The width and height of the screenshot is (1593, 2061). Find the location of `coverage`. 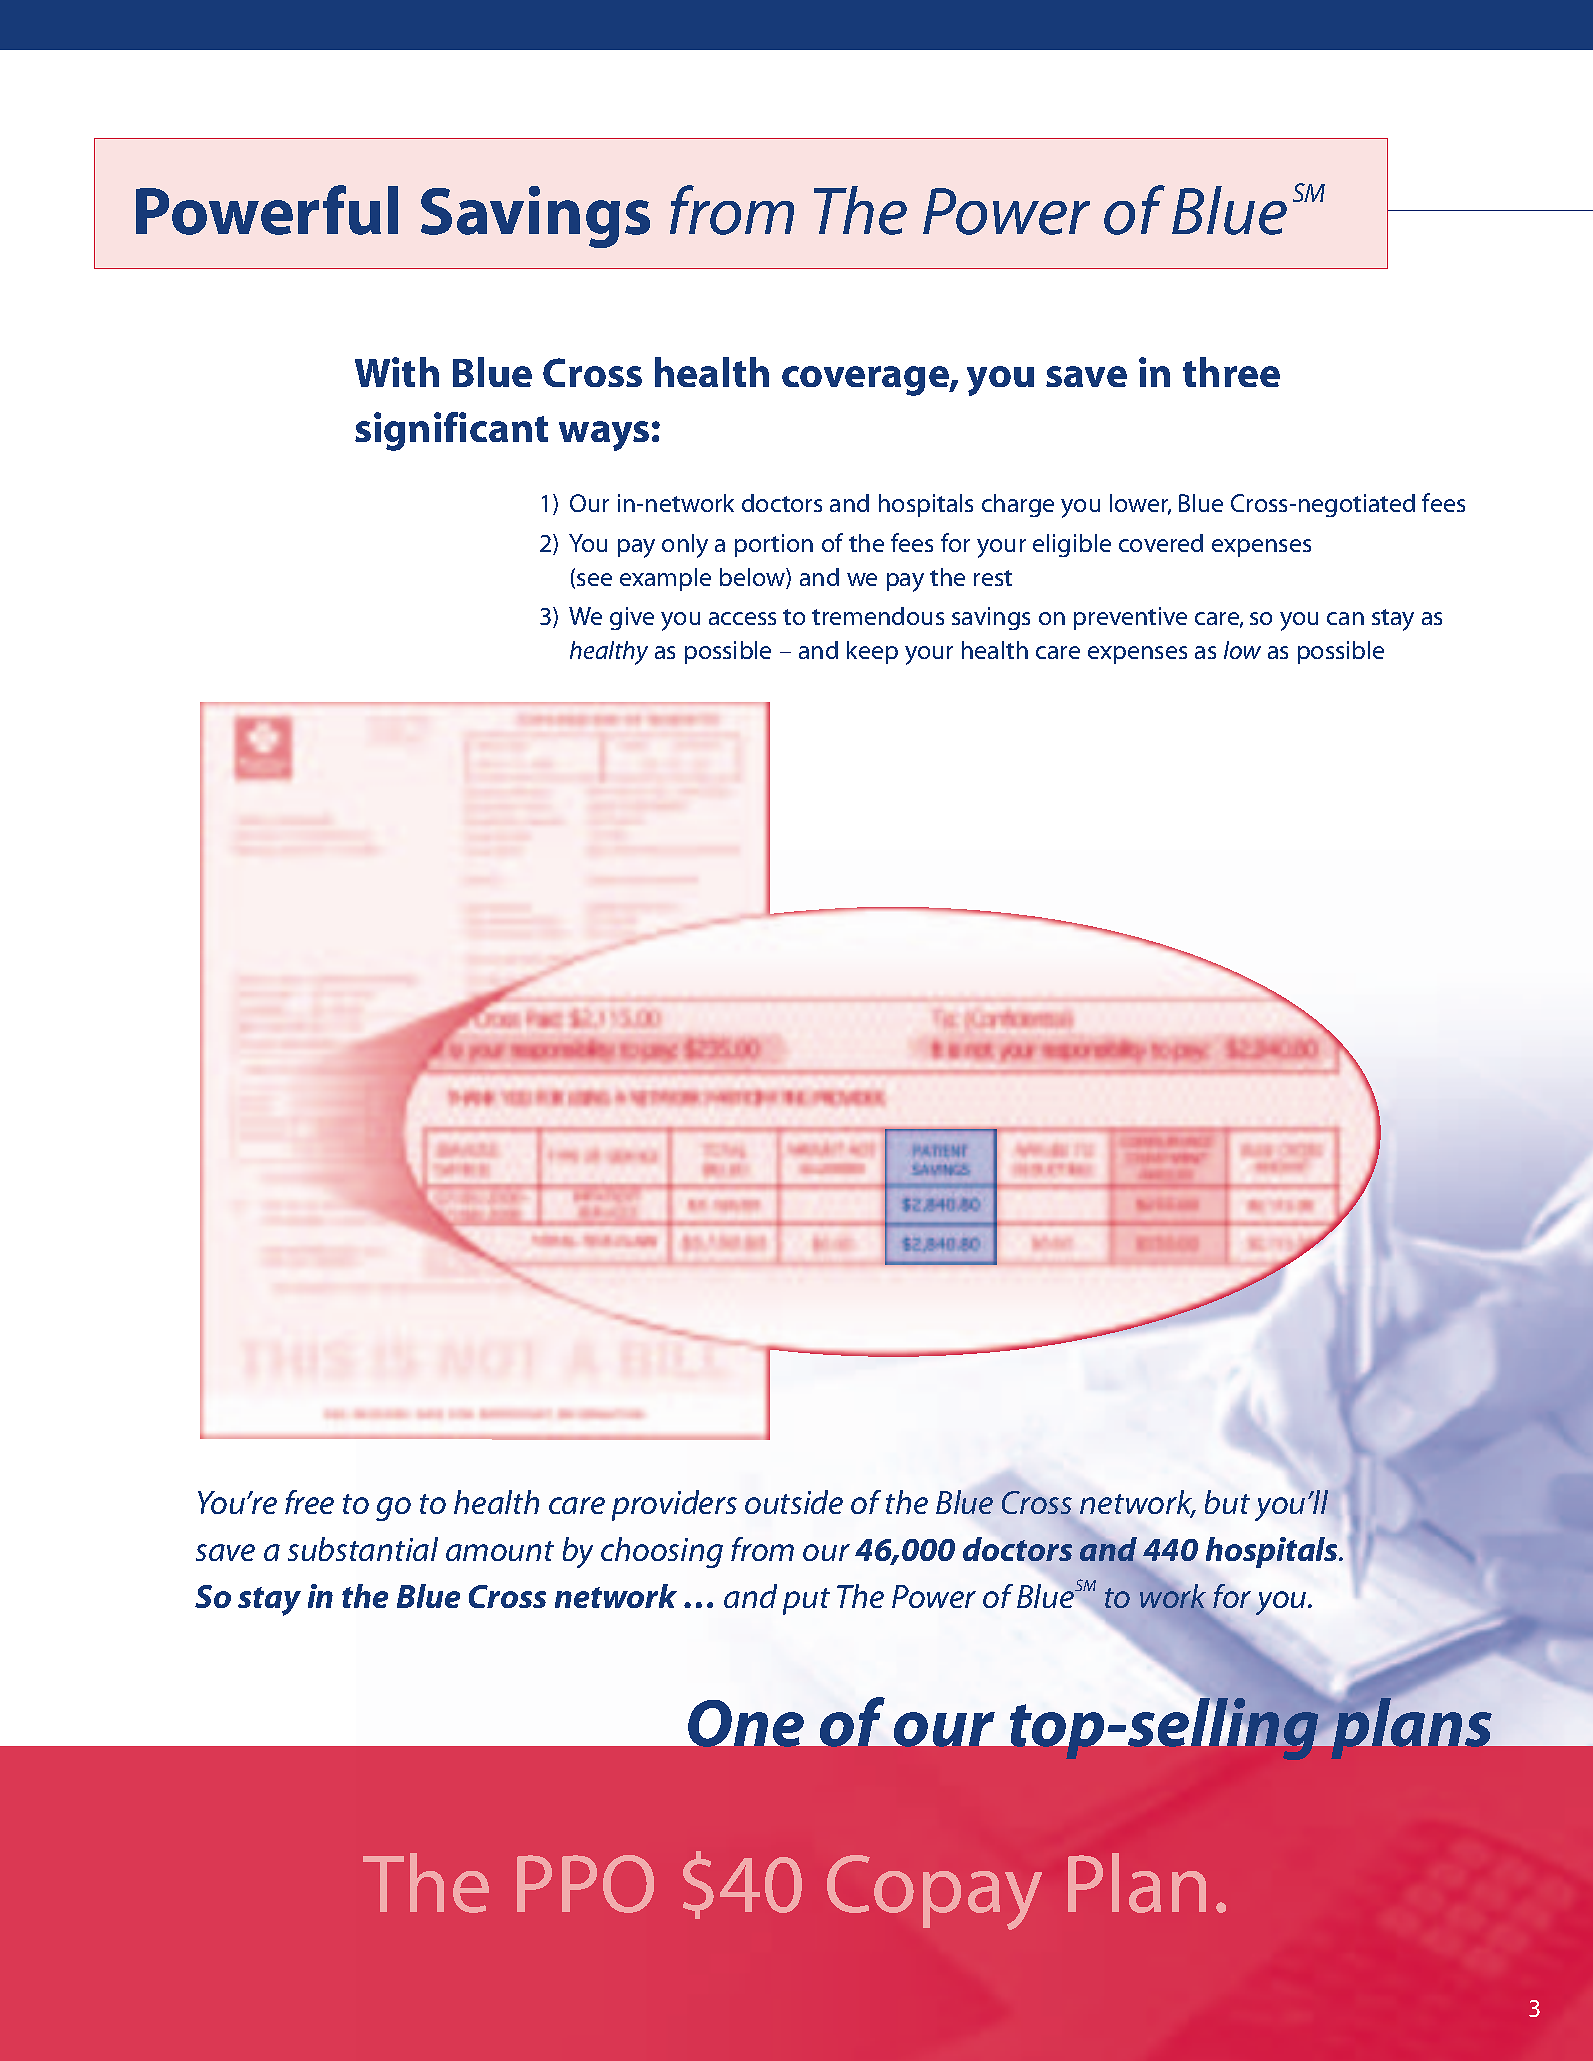

coverage is located at coordinates (866, 381).
